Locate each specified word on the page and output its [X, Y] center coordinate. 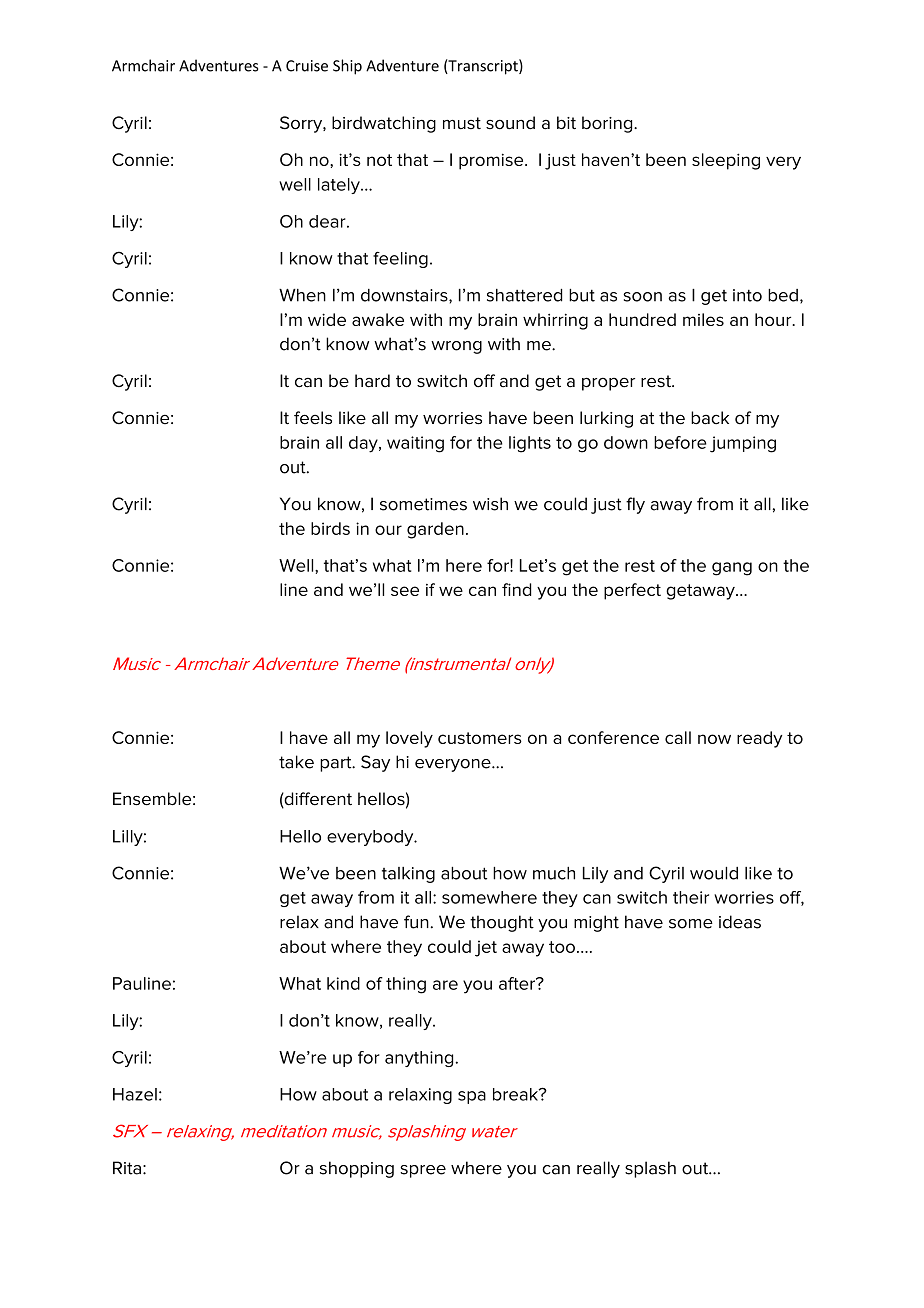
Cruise [307, 66]
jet [486, 948]
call [678, 737]
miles [703, 319]
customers [480, 738]
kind [343, 983]
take [296, 762]
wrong [456, 347]
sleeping [726, 161]
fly [635, 505]
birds [330, 528]
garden [435, 530]
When [302, 295]
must [462, 123]
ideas [740, 922]
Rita [127, 1168]
